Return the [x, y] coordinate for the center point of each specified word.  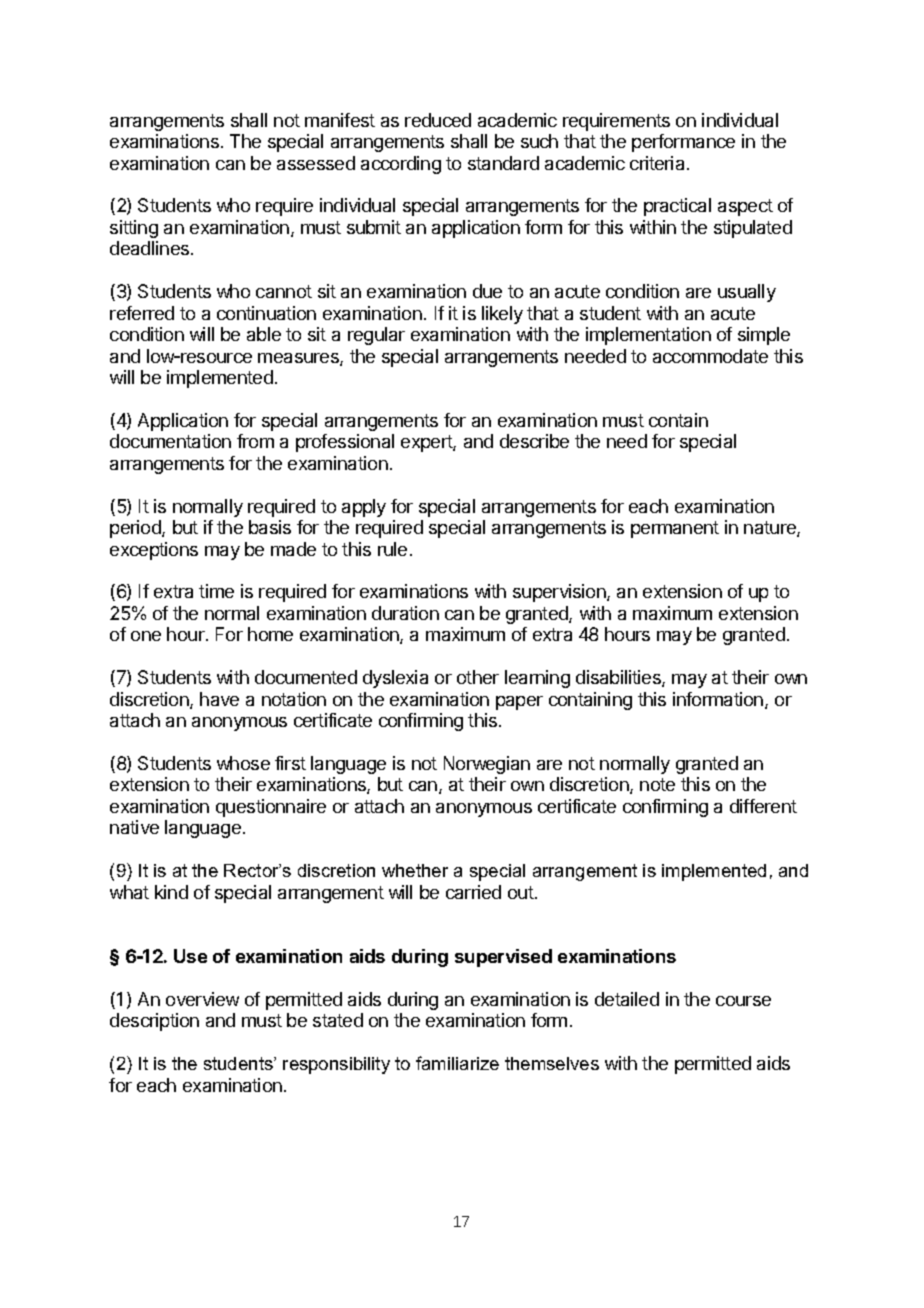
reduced [438, 120]
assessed [316, 163]
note [657, 784]
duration [405, 613]
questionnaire [271, 808]
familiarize [457, 1063]
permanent [675, 529]
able [264, 334]
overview [202, 999]
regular [376, 336]
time [216, 591]
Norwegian [487, 765]
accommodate [710, 356]
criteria [657, 163]
